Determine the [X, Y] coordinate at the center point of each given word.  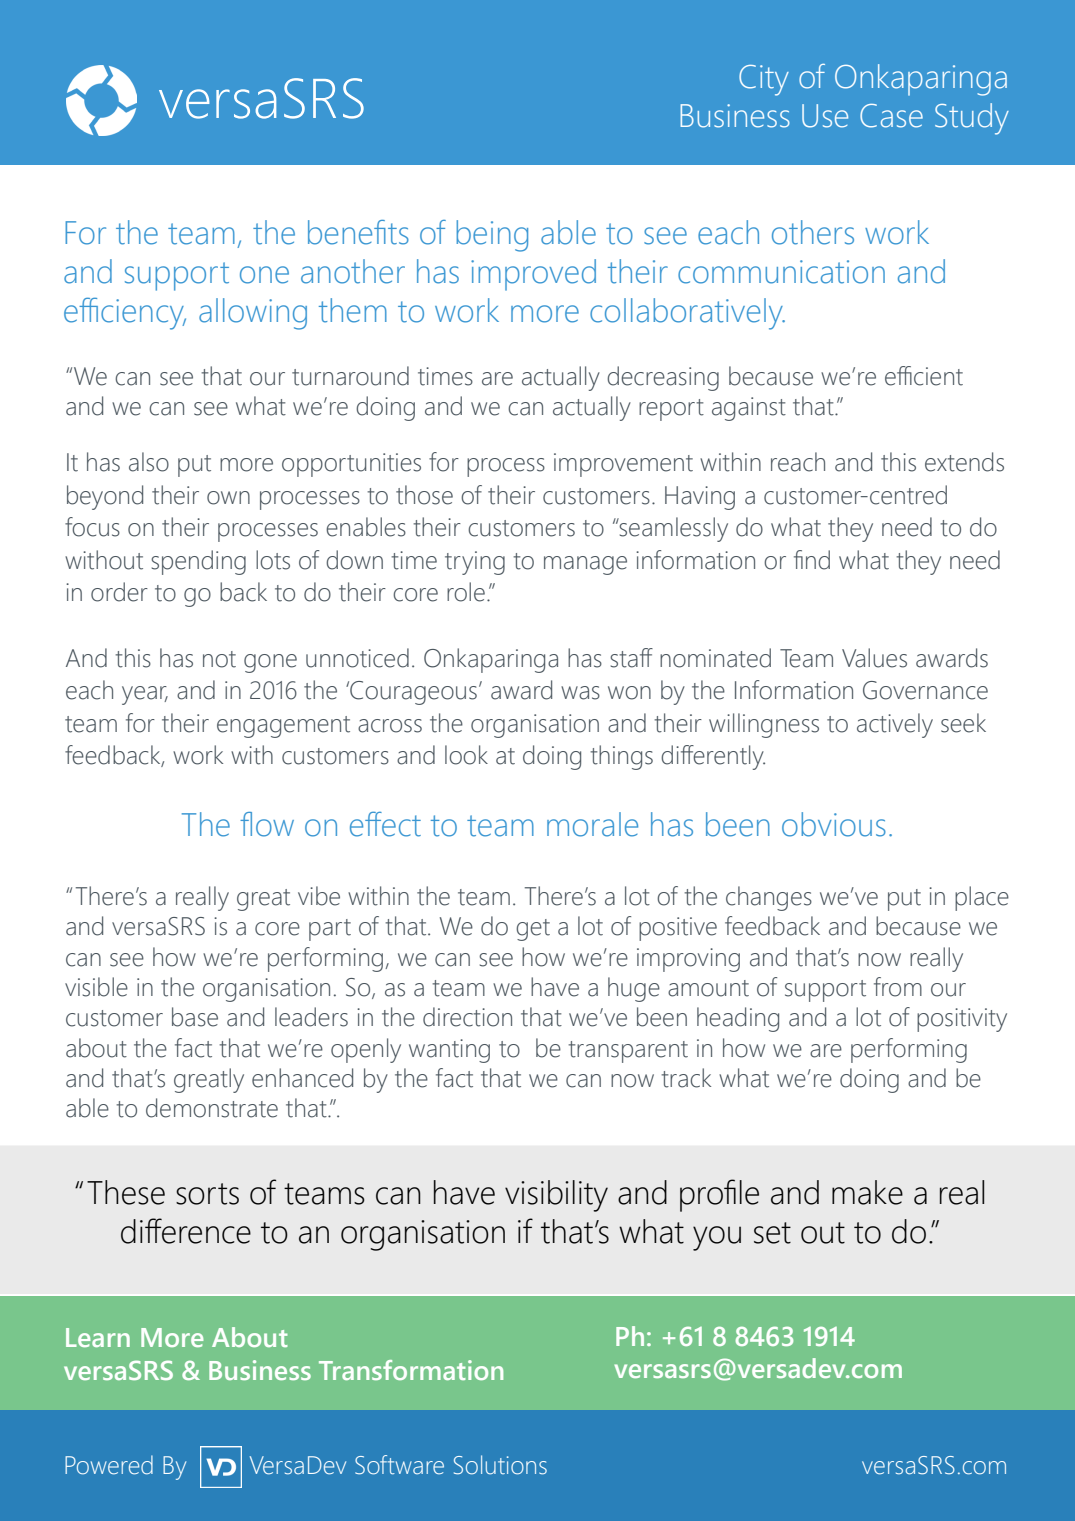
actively [895, 725]
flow [267, 824]
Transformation [411, 1370]
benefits [358, 232]
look [466, 755]
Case [891, 116]
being [492, 236]
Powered [109, 1465]
